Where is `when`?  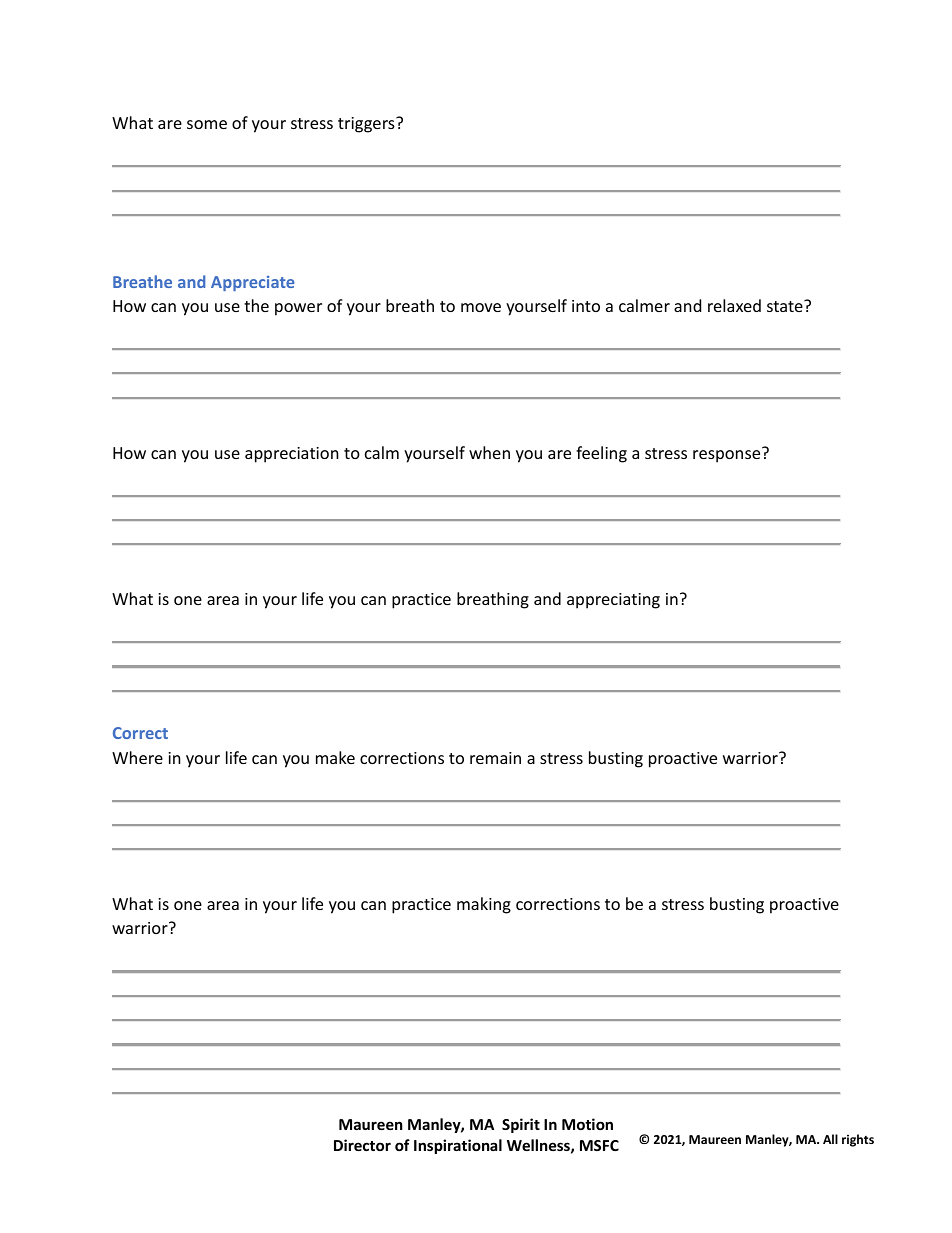 when is located at coordinates (489, 452).
